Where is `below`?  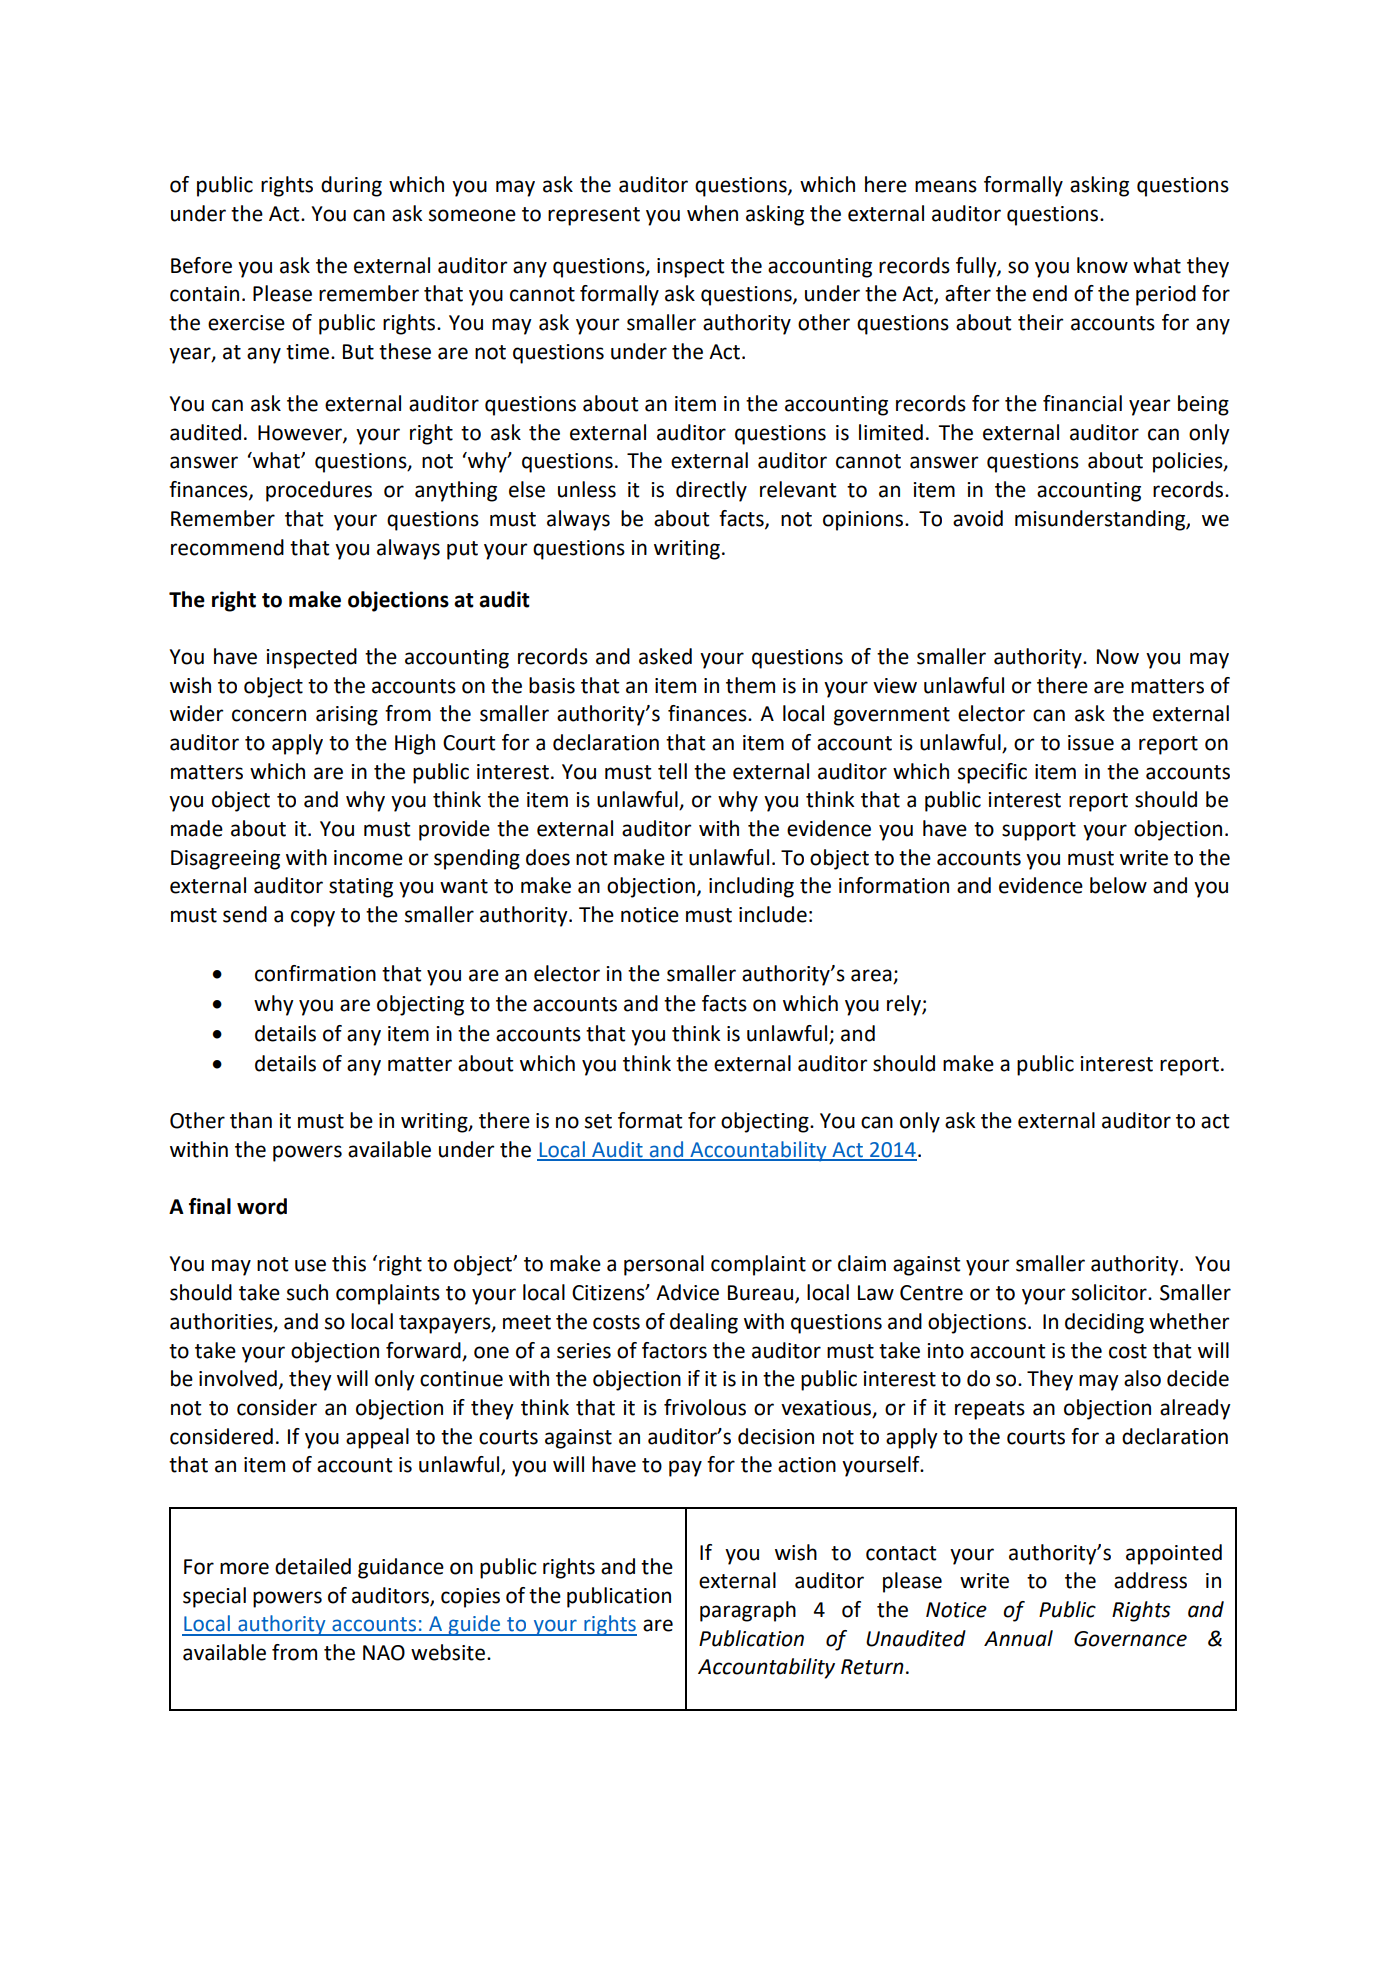 below is located at coordinates (1118, 885).
